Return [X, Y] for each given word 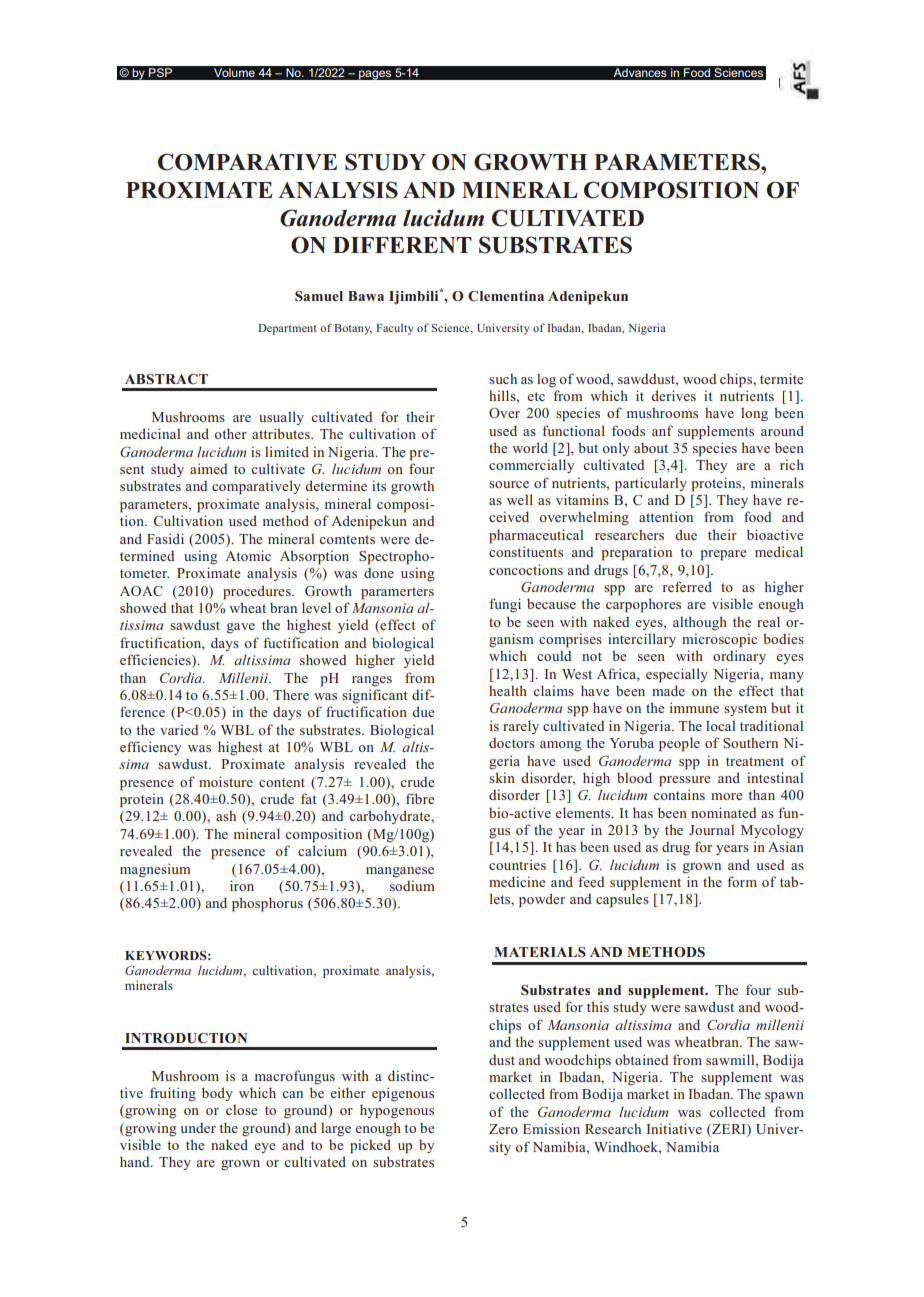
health [508, 690]
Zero [503, 1129]
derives [673, 395]
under [198, 1127]
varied [179, 729]
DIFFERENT [402, 245]
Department [287, 329]
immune [694, 707]
